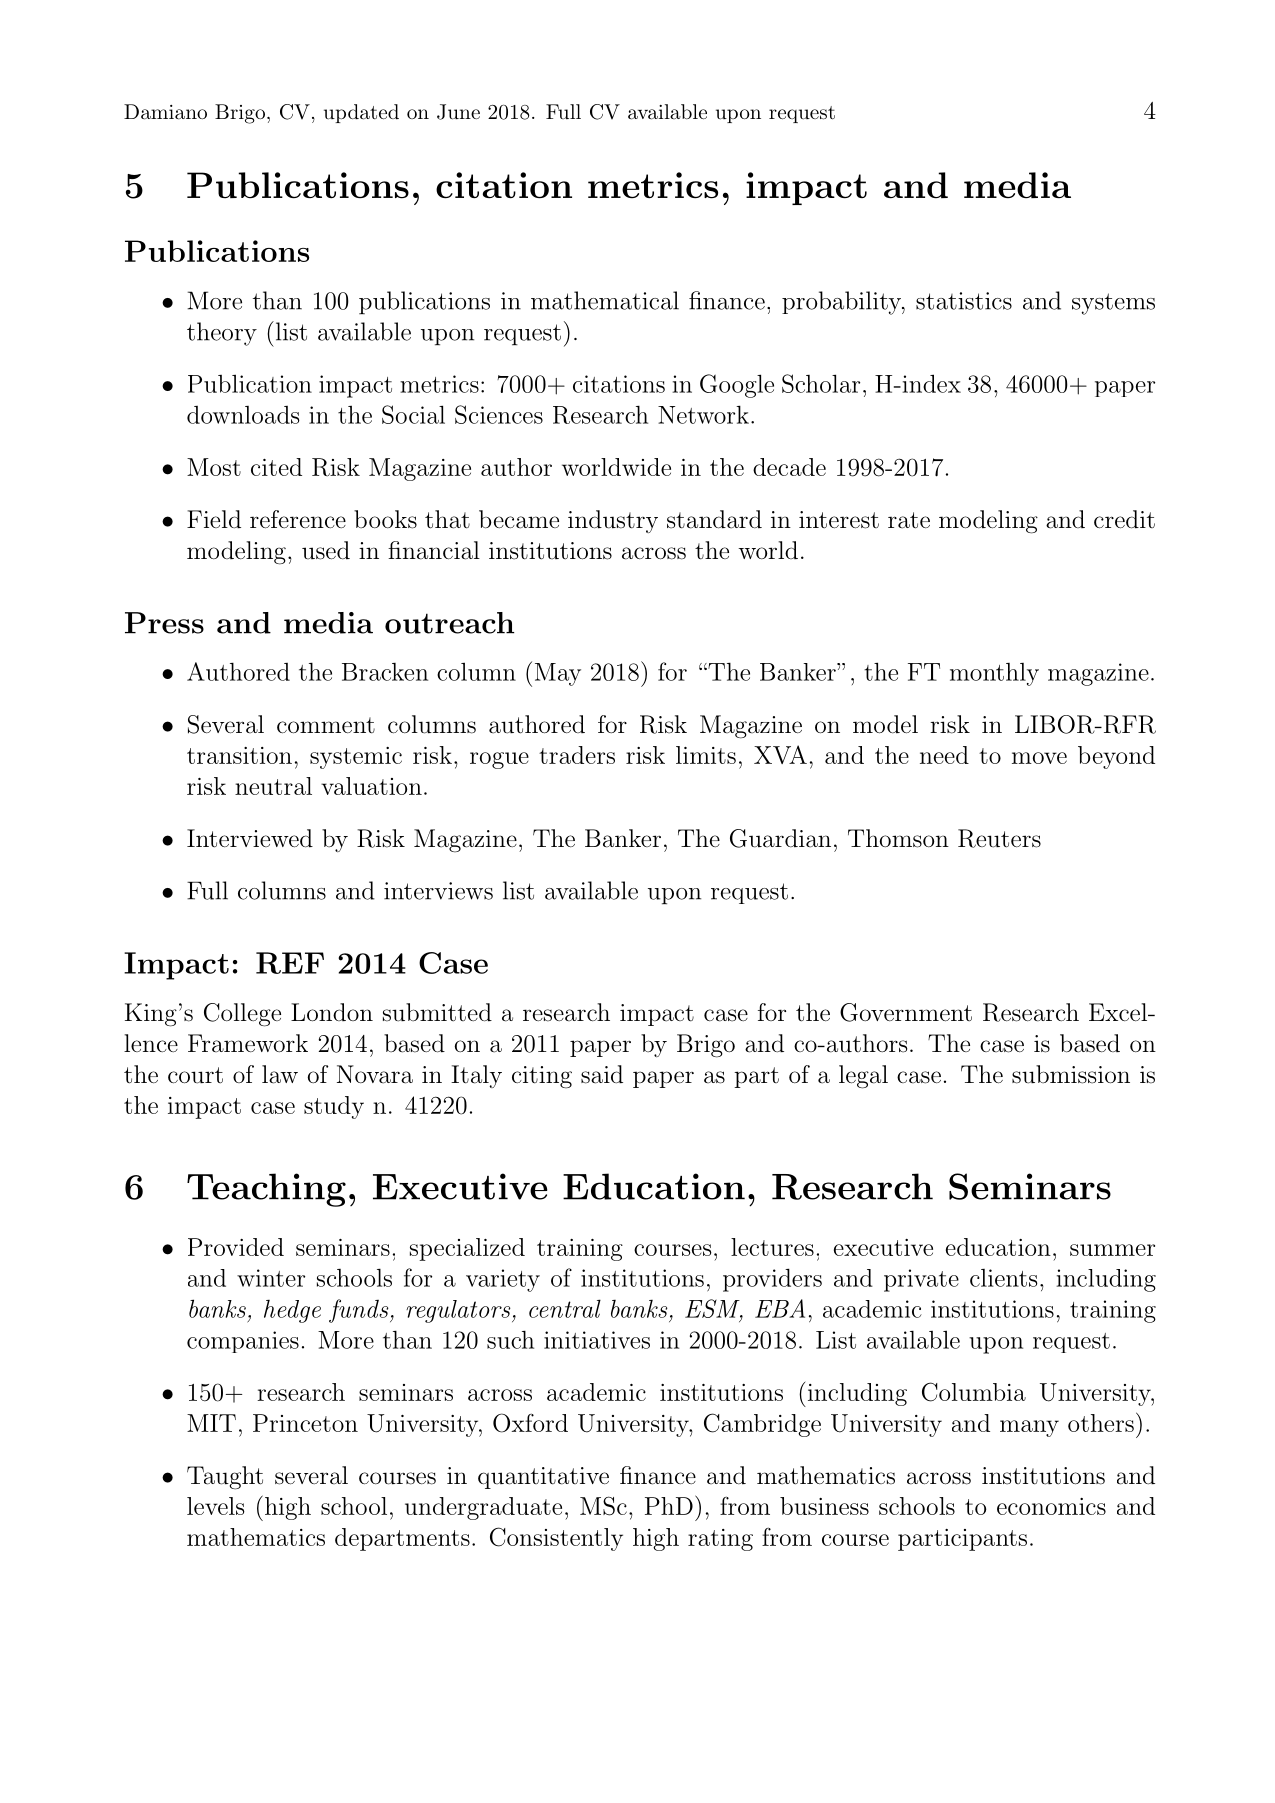 This screenshot has width=1275, height=1803. I want to click on updated, so click(361, 113).
